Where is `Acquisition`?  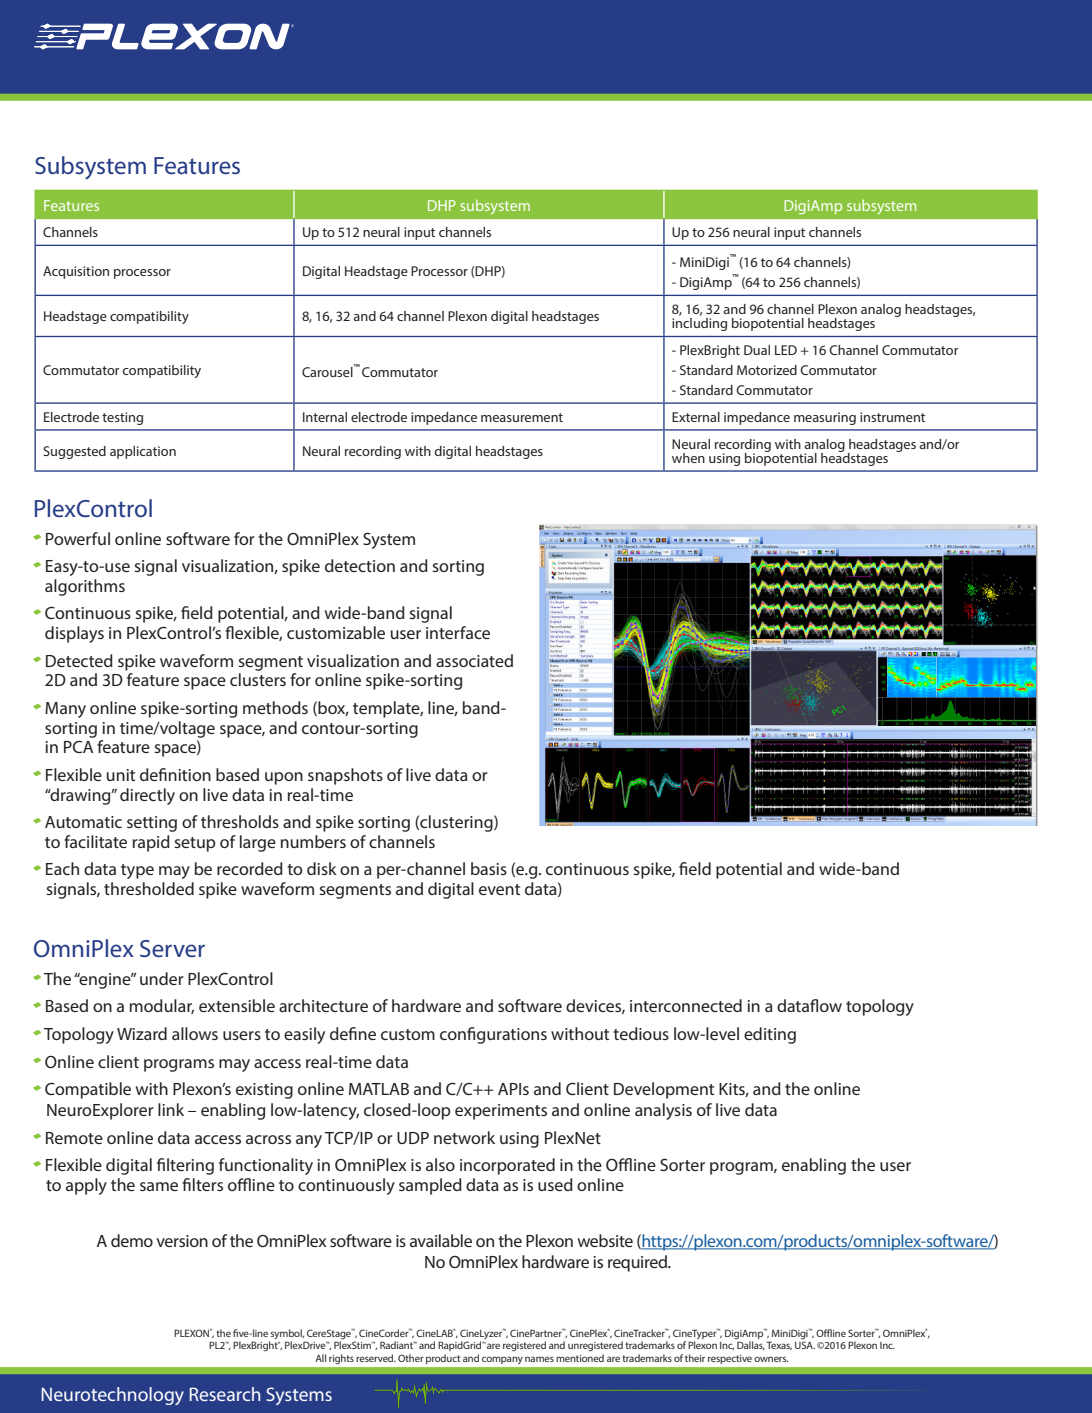 Acquisition is located at coordinates (76, 272).
